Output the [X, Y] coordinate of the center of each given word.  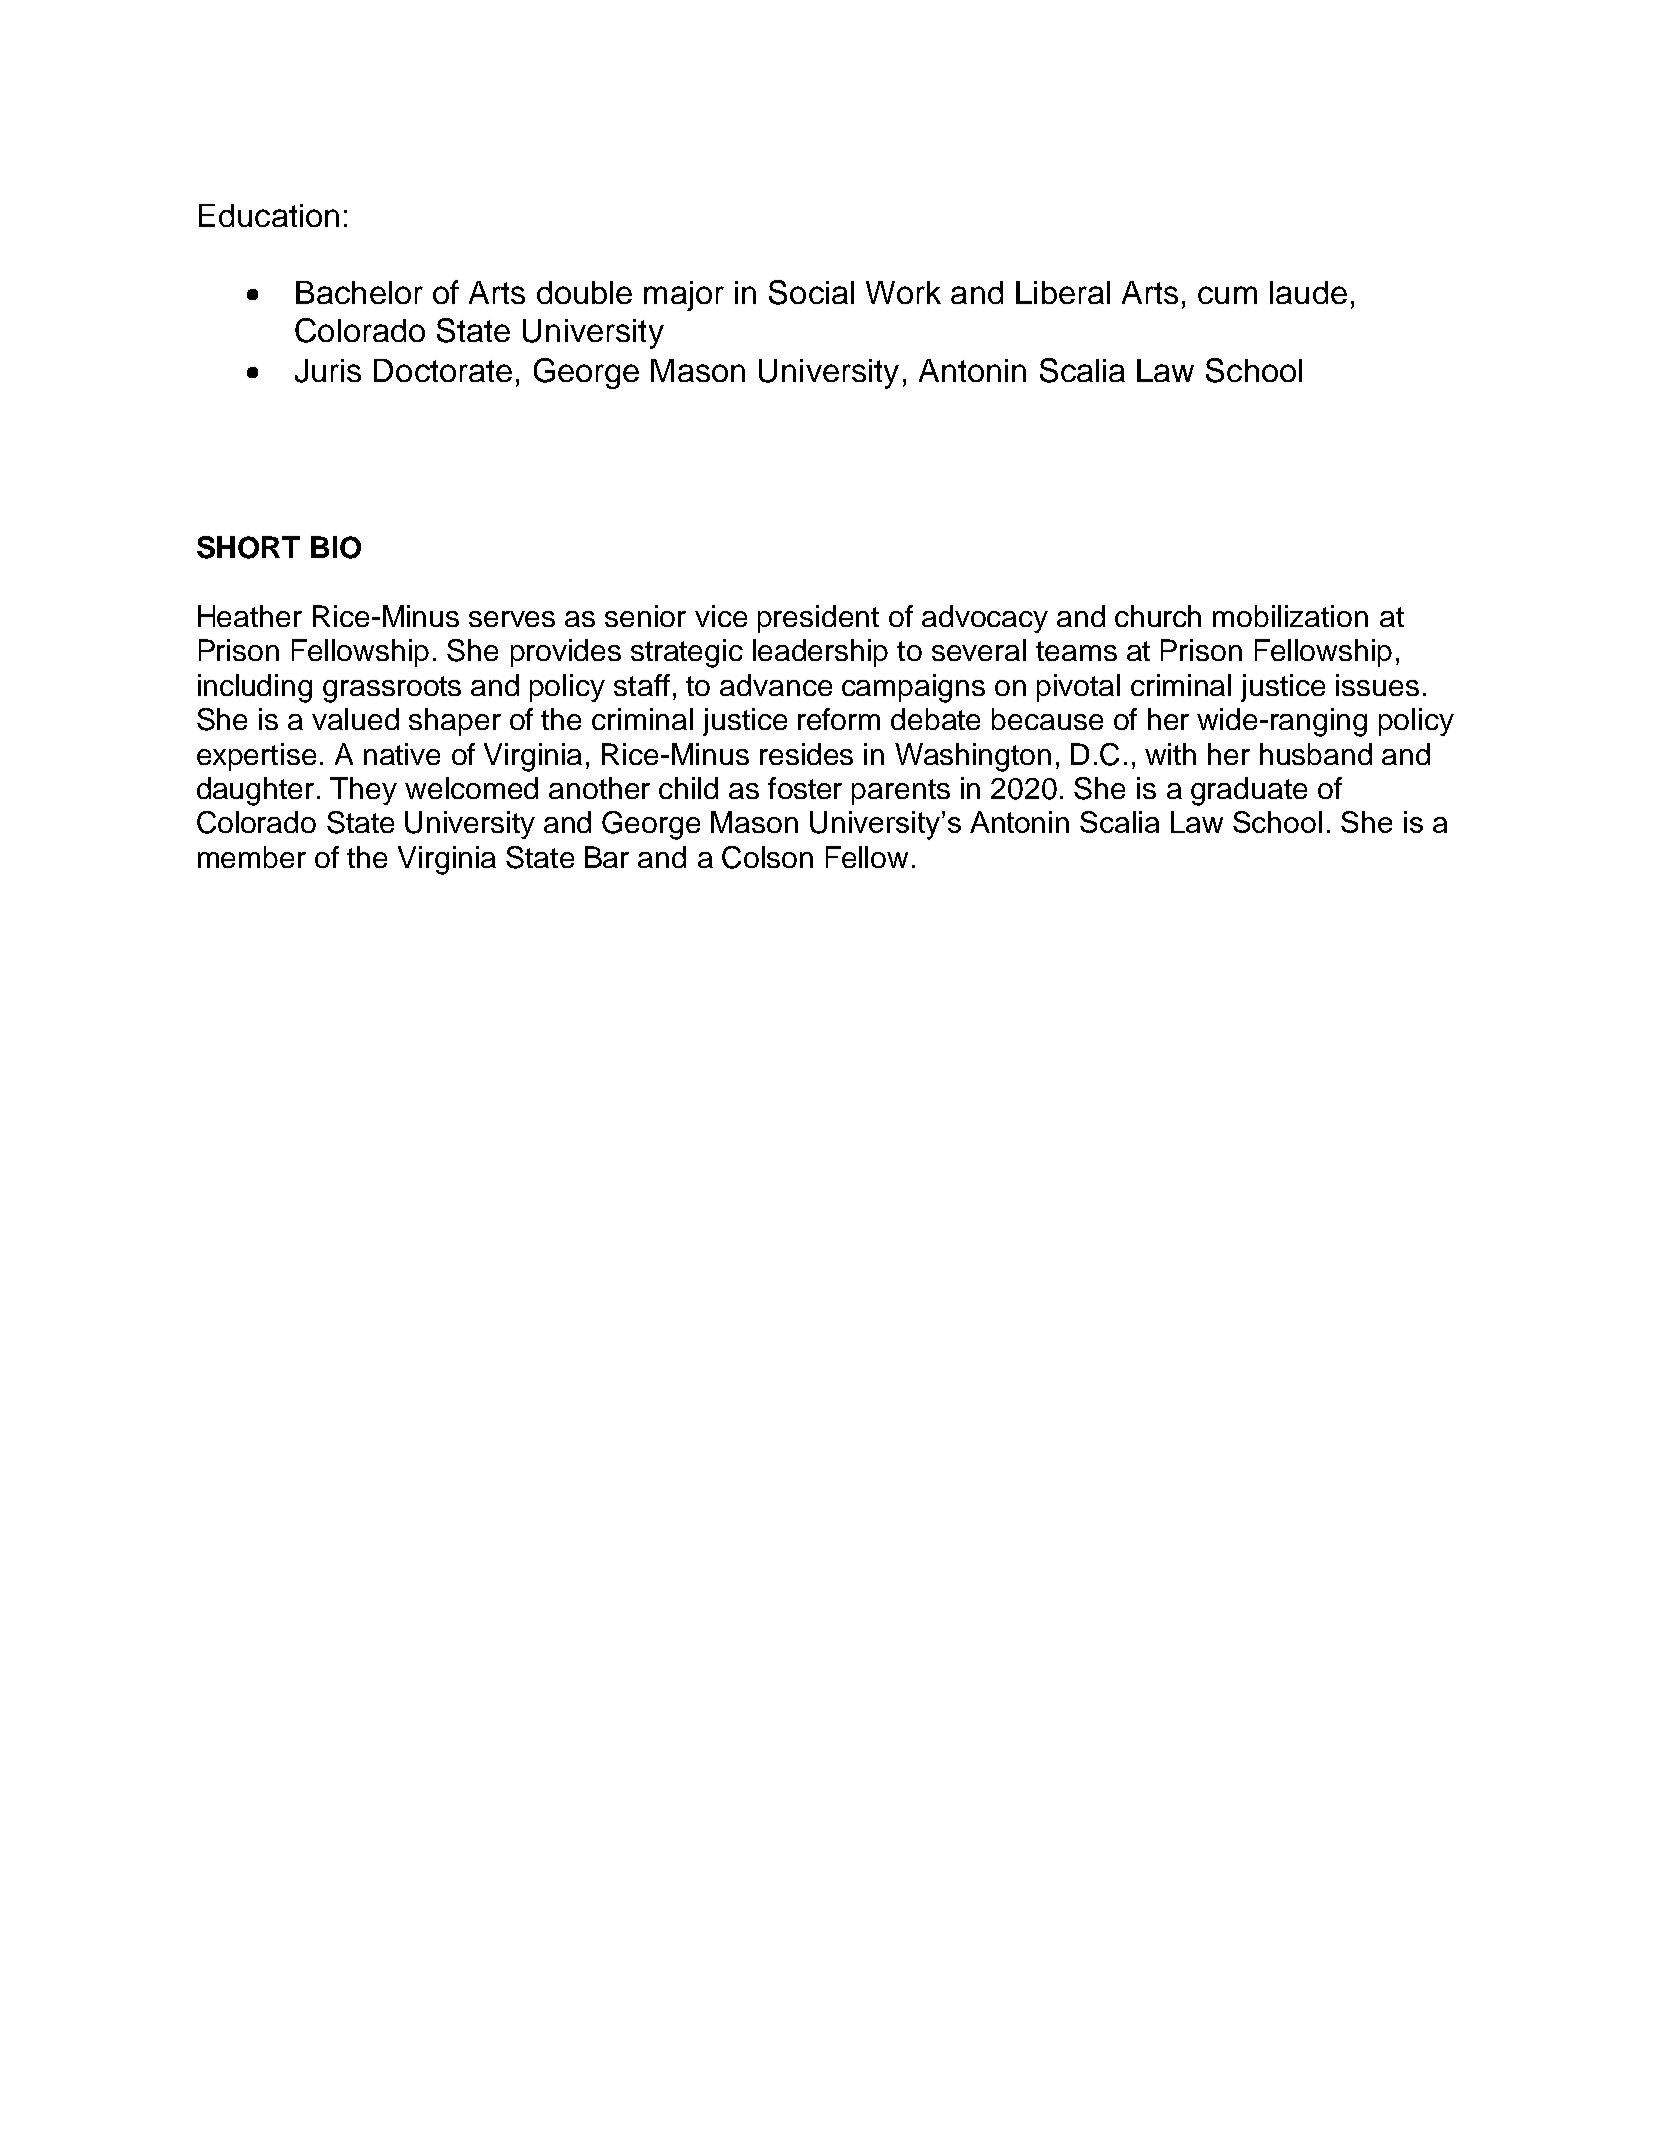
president [818, 619]
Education [269, 215]
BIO [336, 547]
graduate [1249, 791]
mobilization [1290, 616]
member [252, 857]
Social [811, 292]
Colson [767, 857]
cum [1227, 295]
